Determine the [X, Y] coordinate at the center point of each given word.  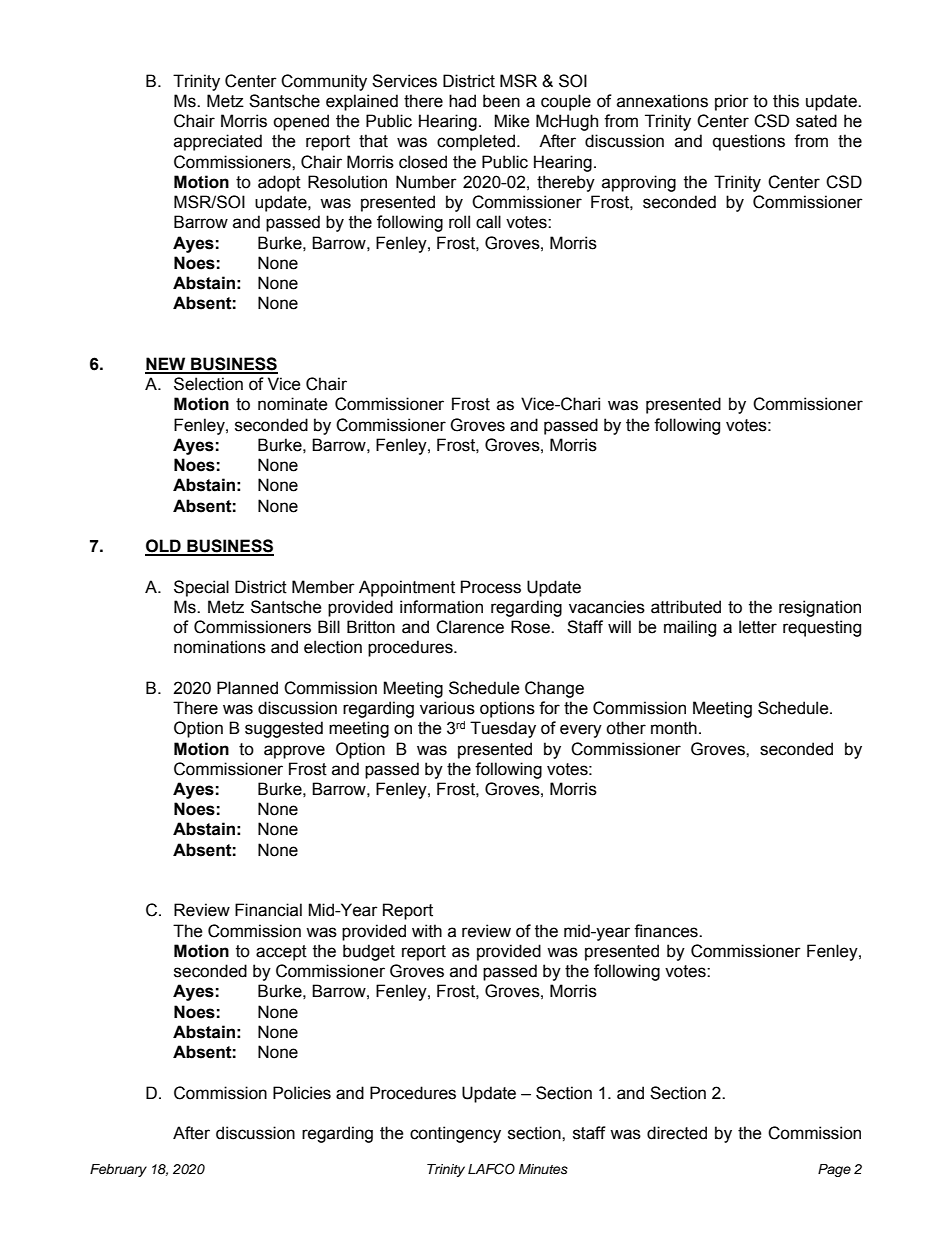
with [427, 931]
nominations [220, 647]
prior [732, 102]
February [118, 1170]
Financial [268, 910]
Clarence [470, 627]
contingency [455, 1134]
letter [758, 627]
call [488, 222]
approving [639, 183]
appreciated [218, 142]
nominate [292, 404]
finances [667, 931]
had [462, 101]
